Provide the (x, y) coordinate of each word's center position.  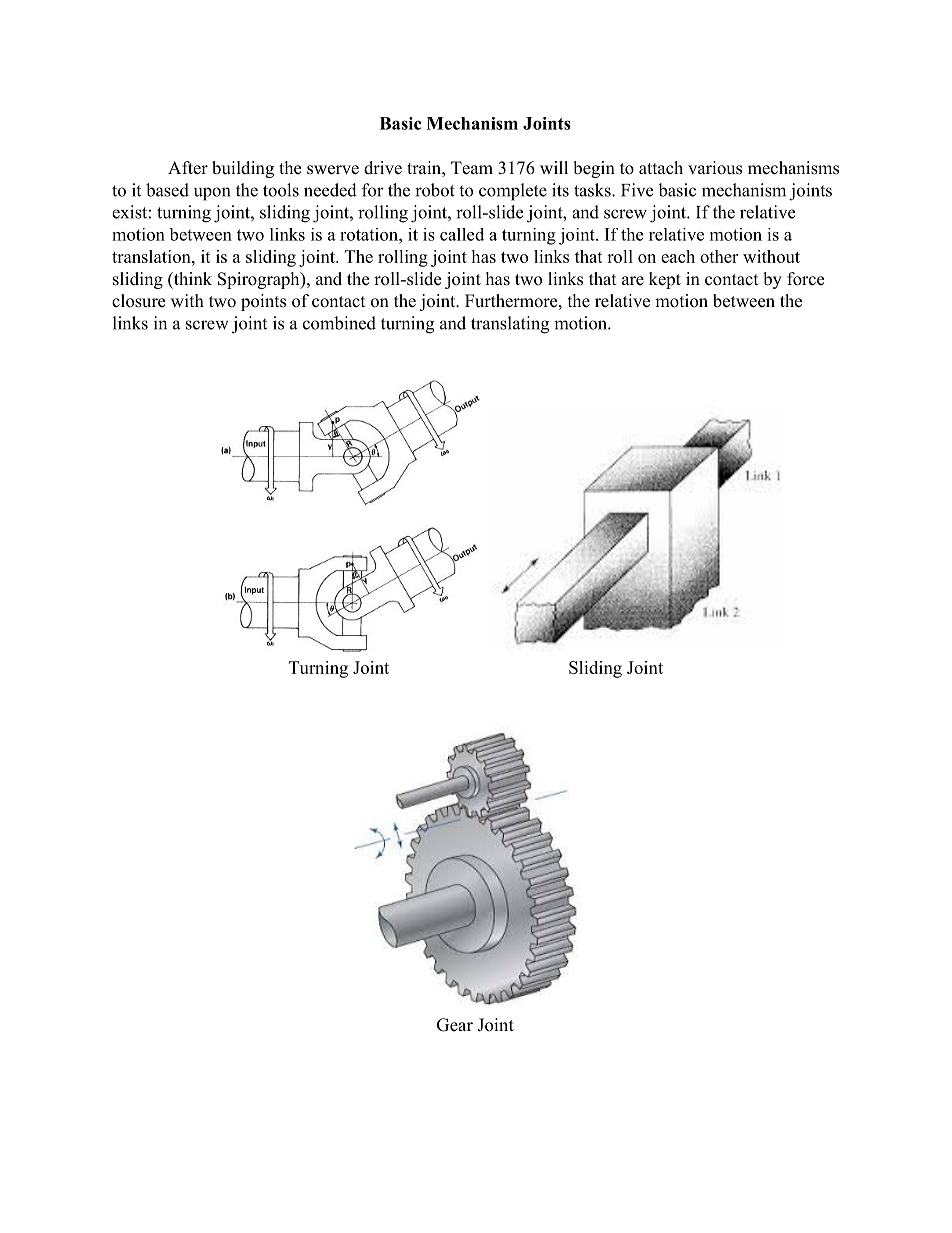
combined (339, 323)
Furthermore (511, 301)
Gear (455, 1025)
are (633, 281)
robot (435, 190)
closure (138, 301)
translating (510, 325)
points (263, 302)
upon (212, 194)
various (715, 168)
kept (665, 280)
